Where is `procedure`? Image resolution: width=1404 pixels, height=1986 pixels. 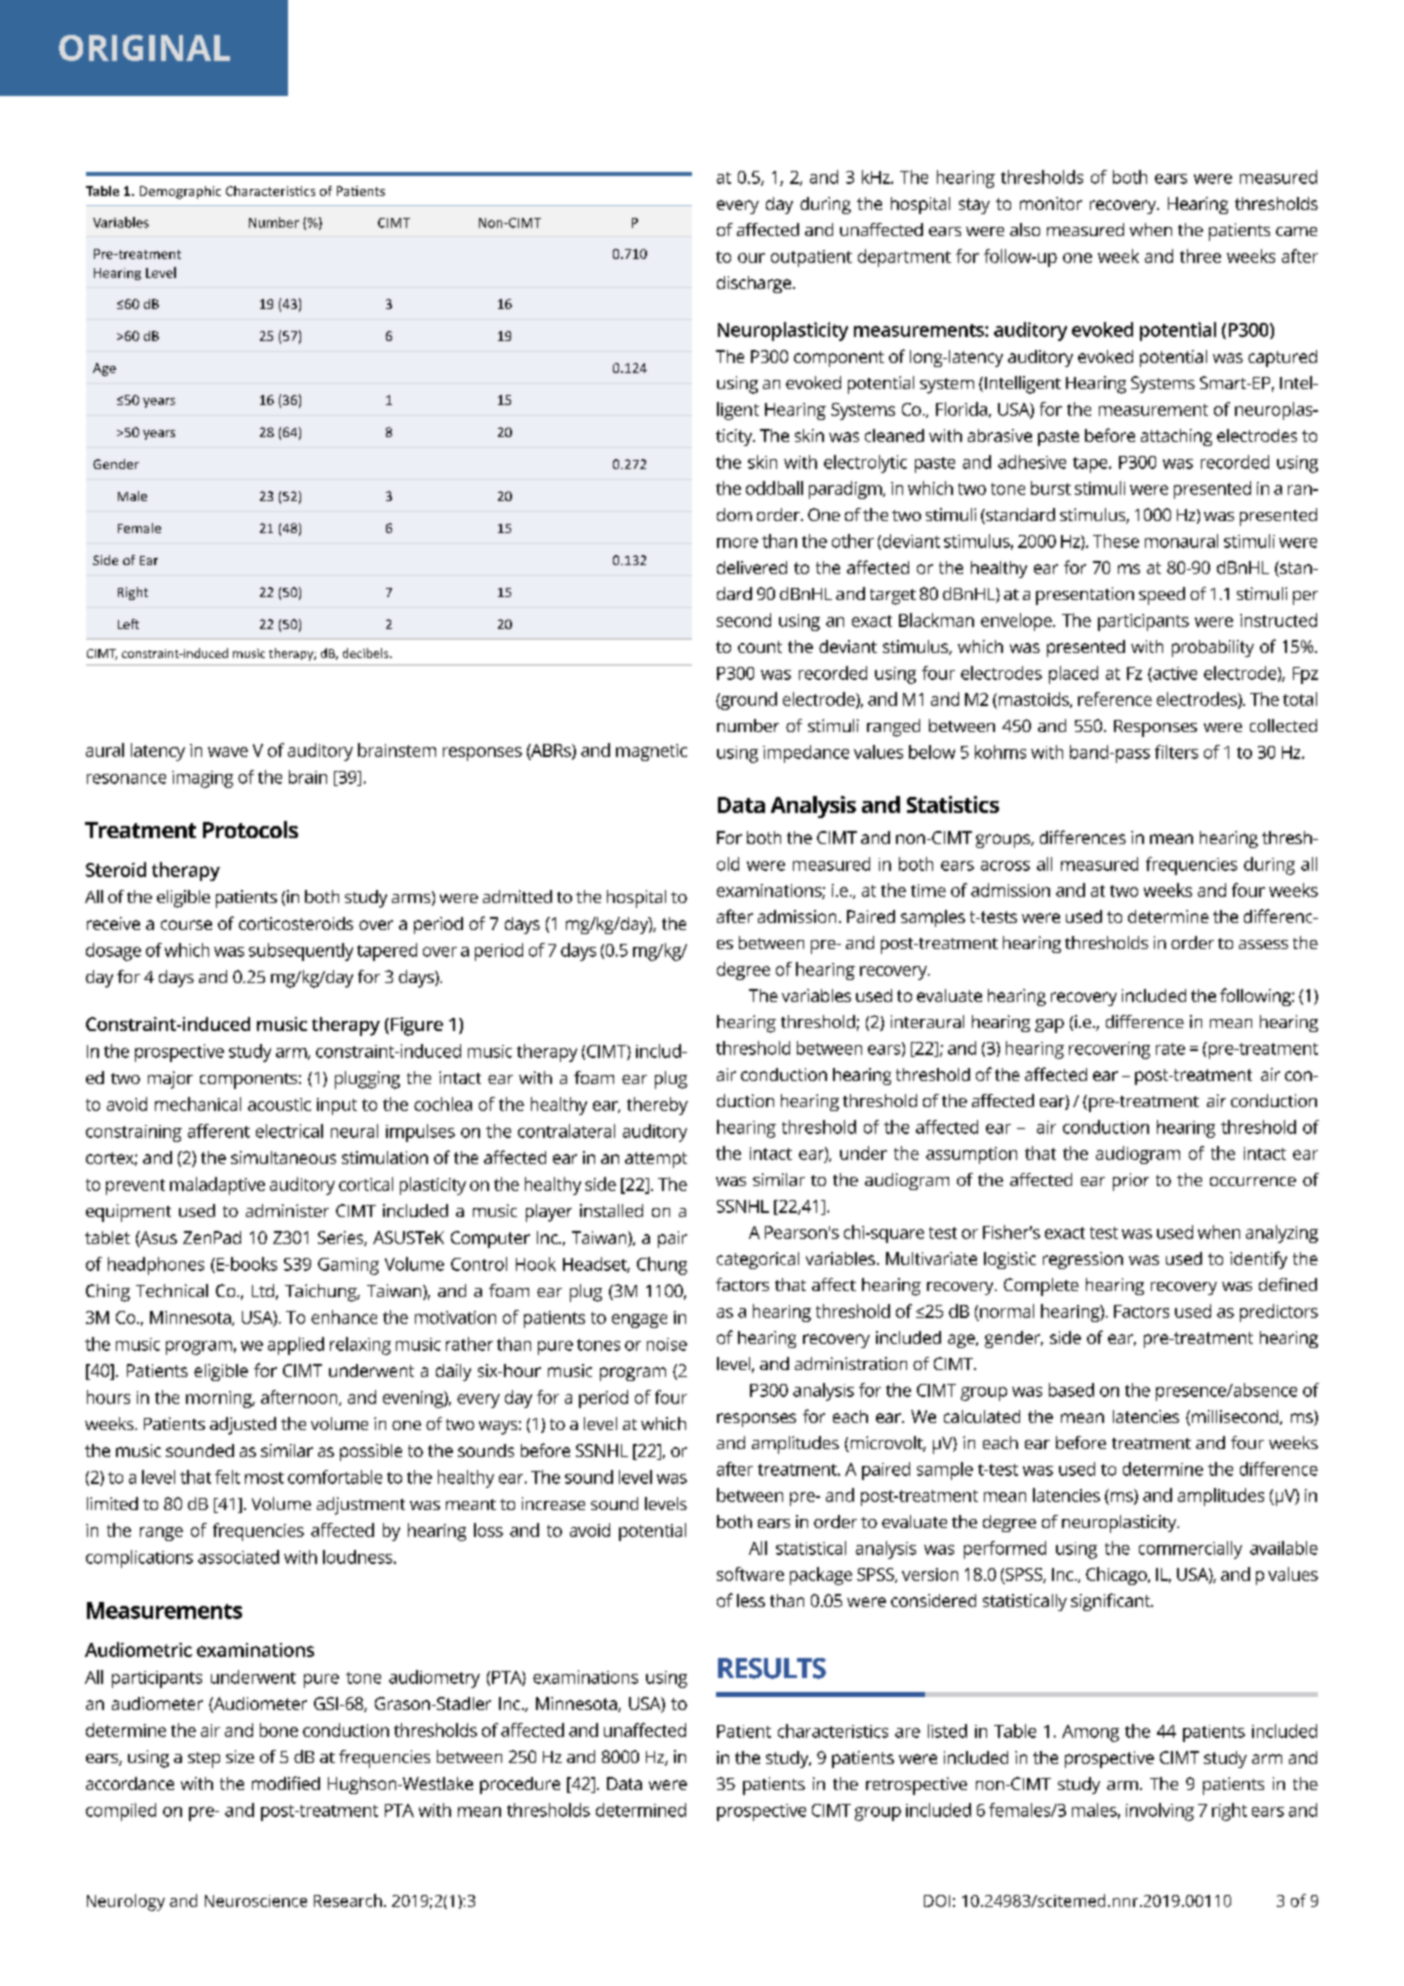
procedure is located at coordinates (520, 1785).
